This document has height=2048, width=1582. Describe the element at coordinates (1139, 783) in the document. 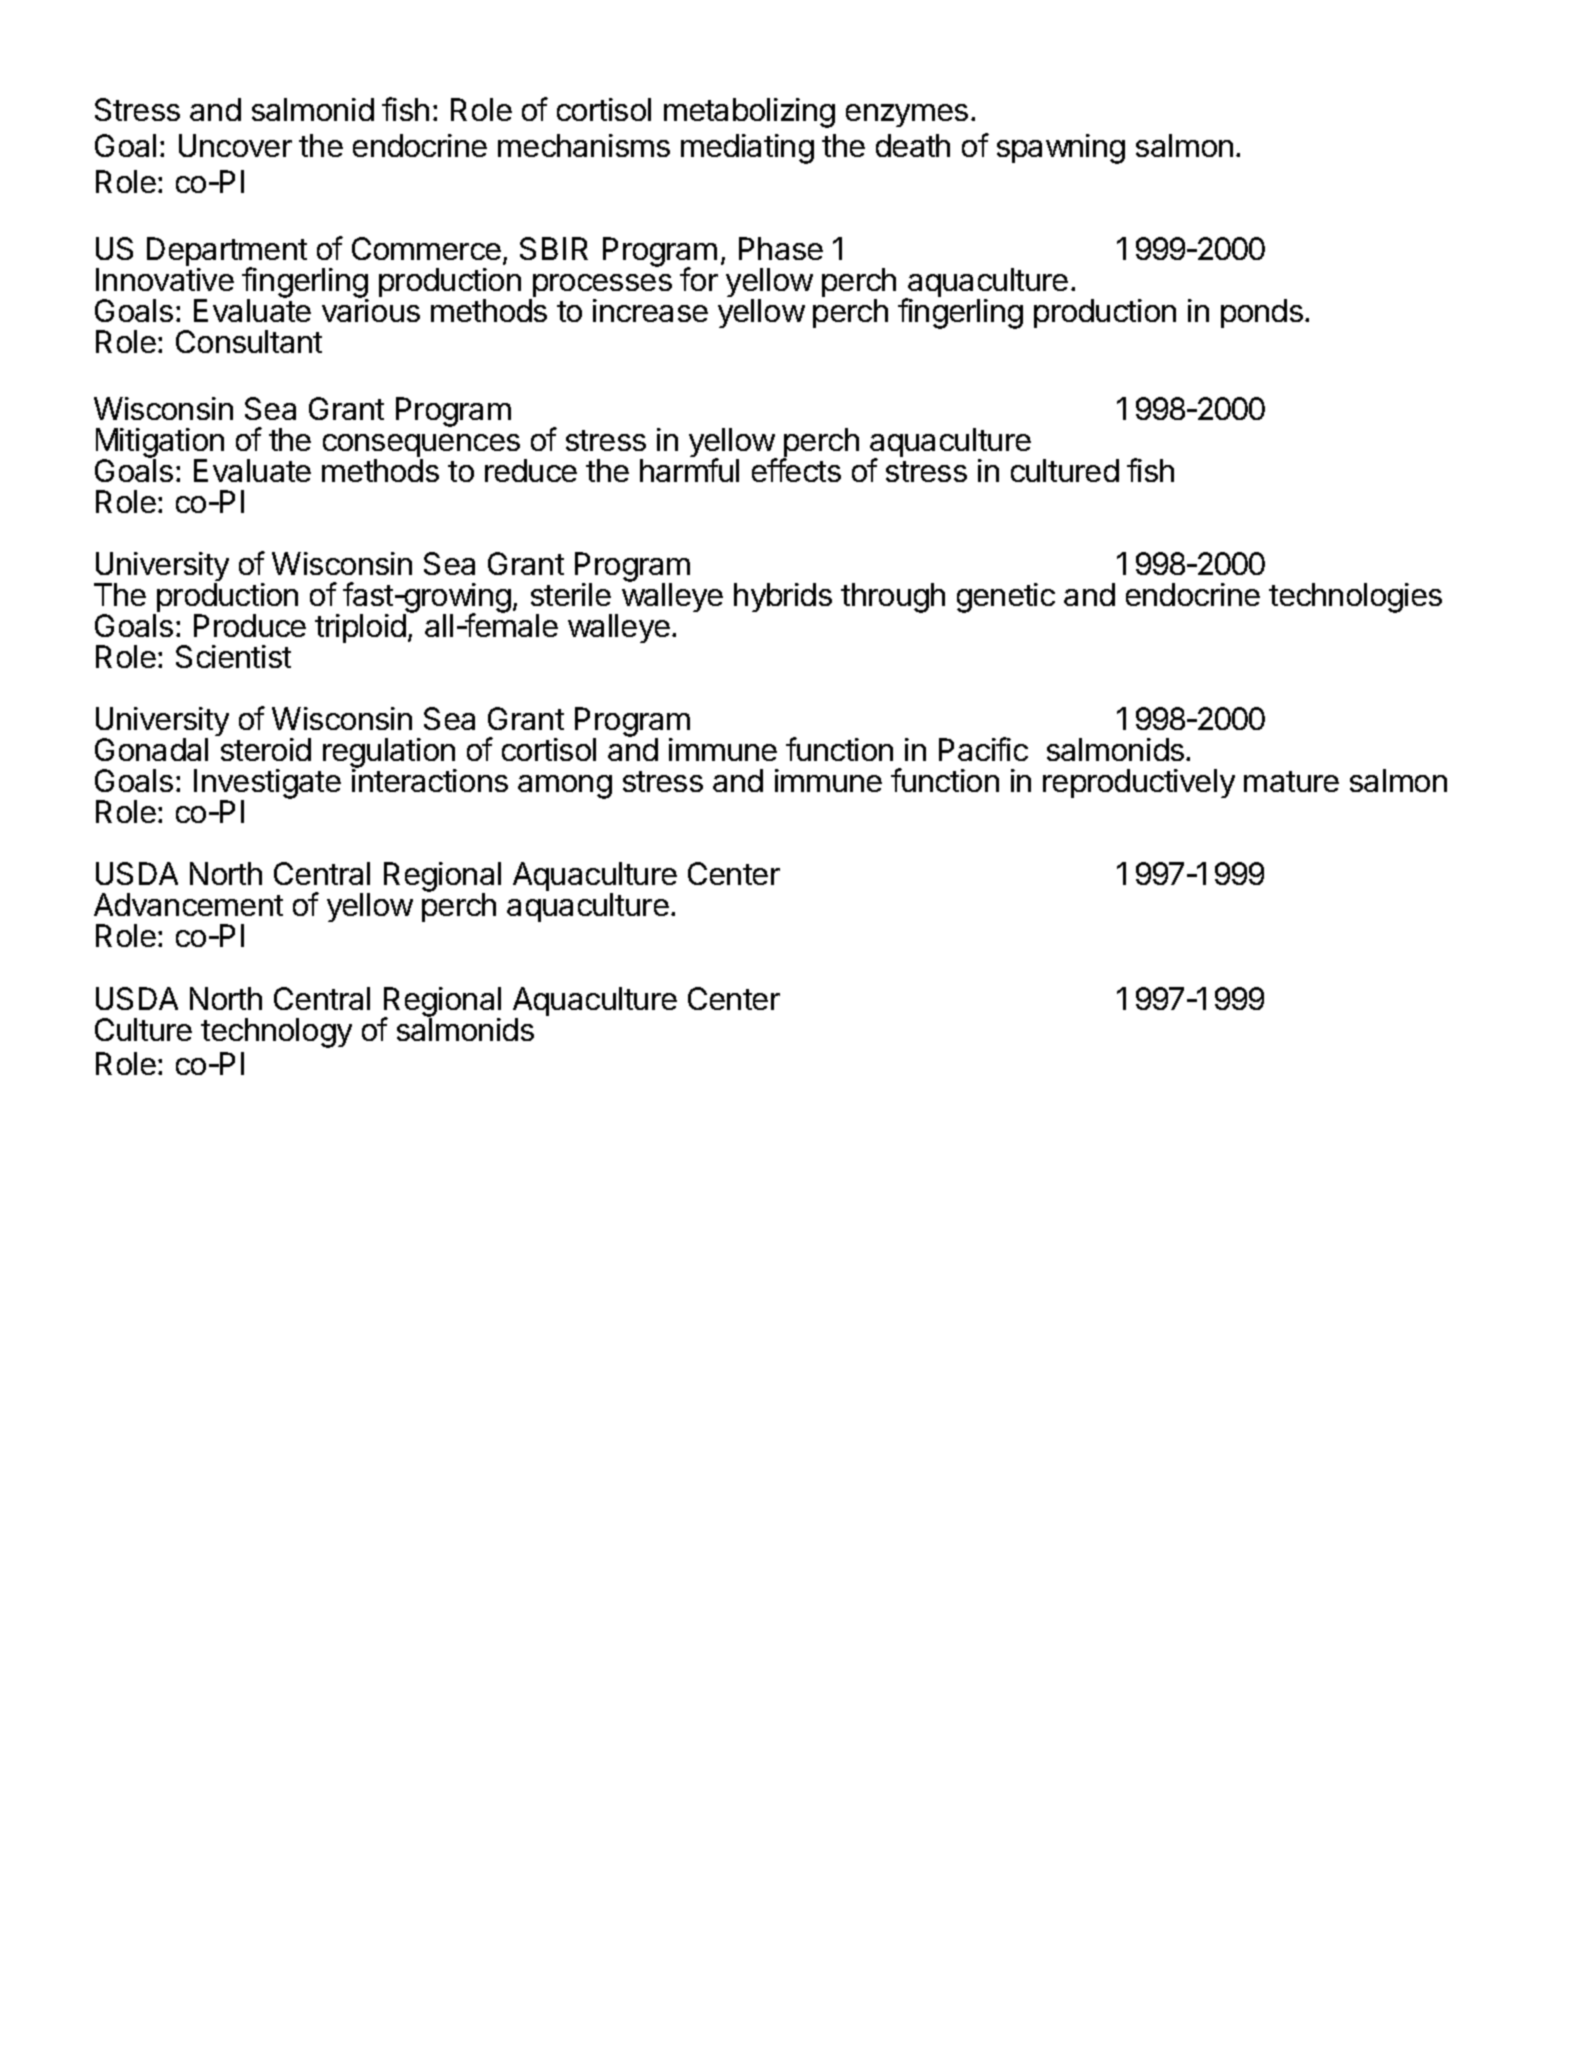

I see `reproductively` at that location.
